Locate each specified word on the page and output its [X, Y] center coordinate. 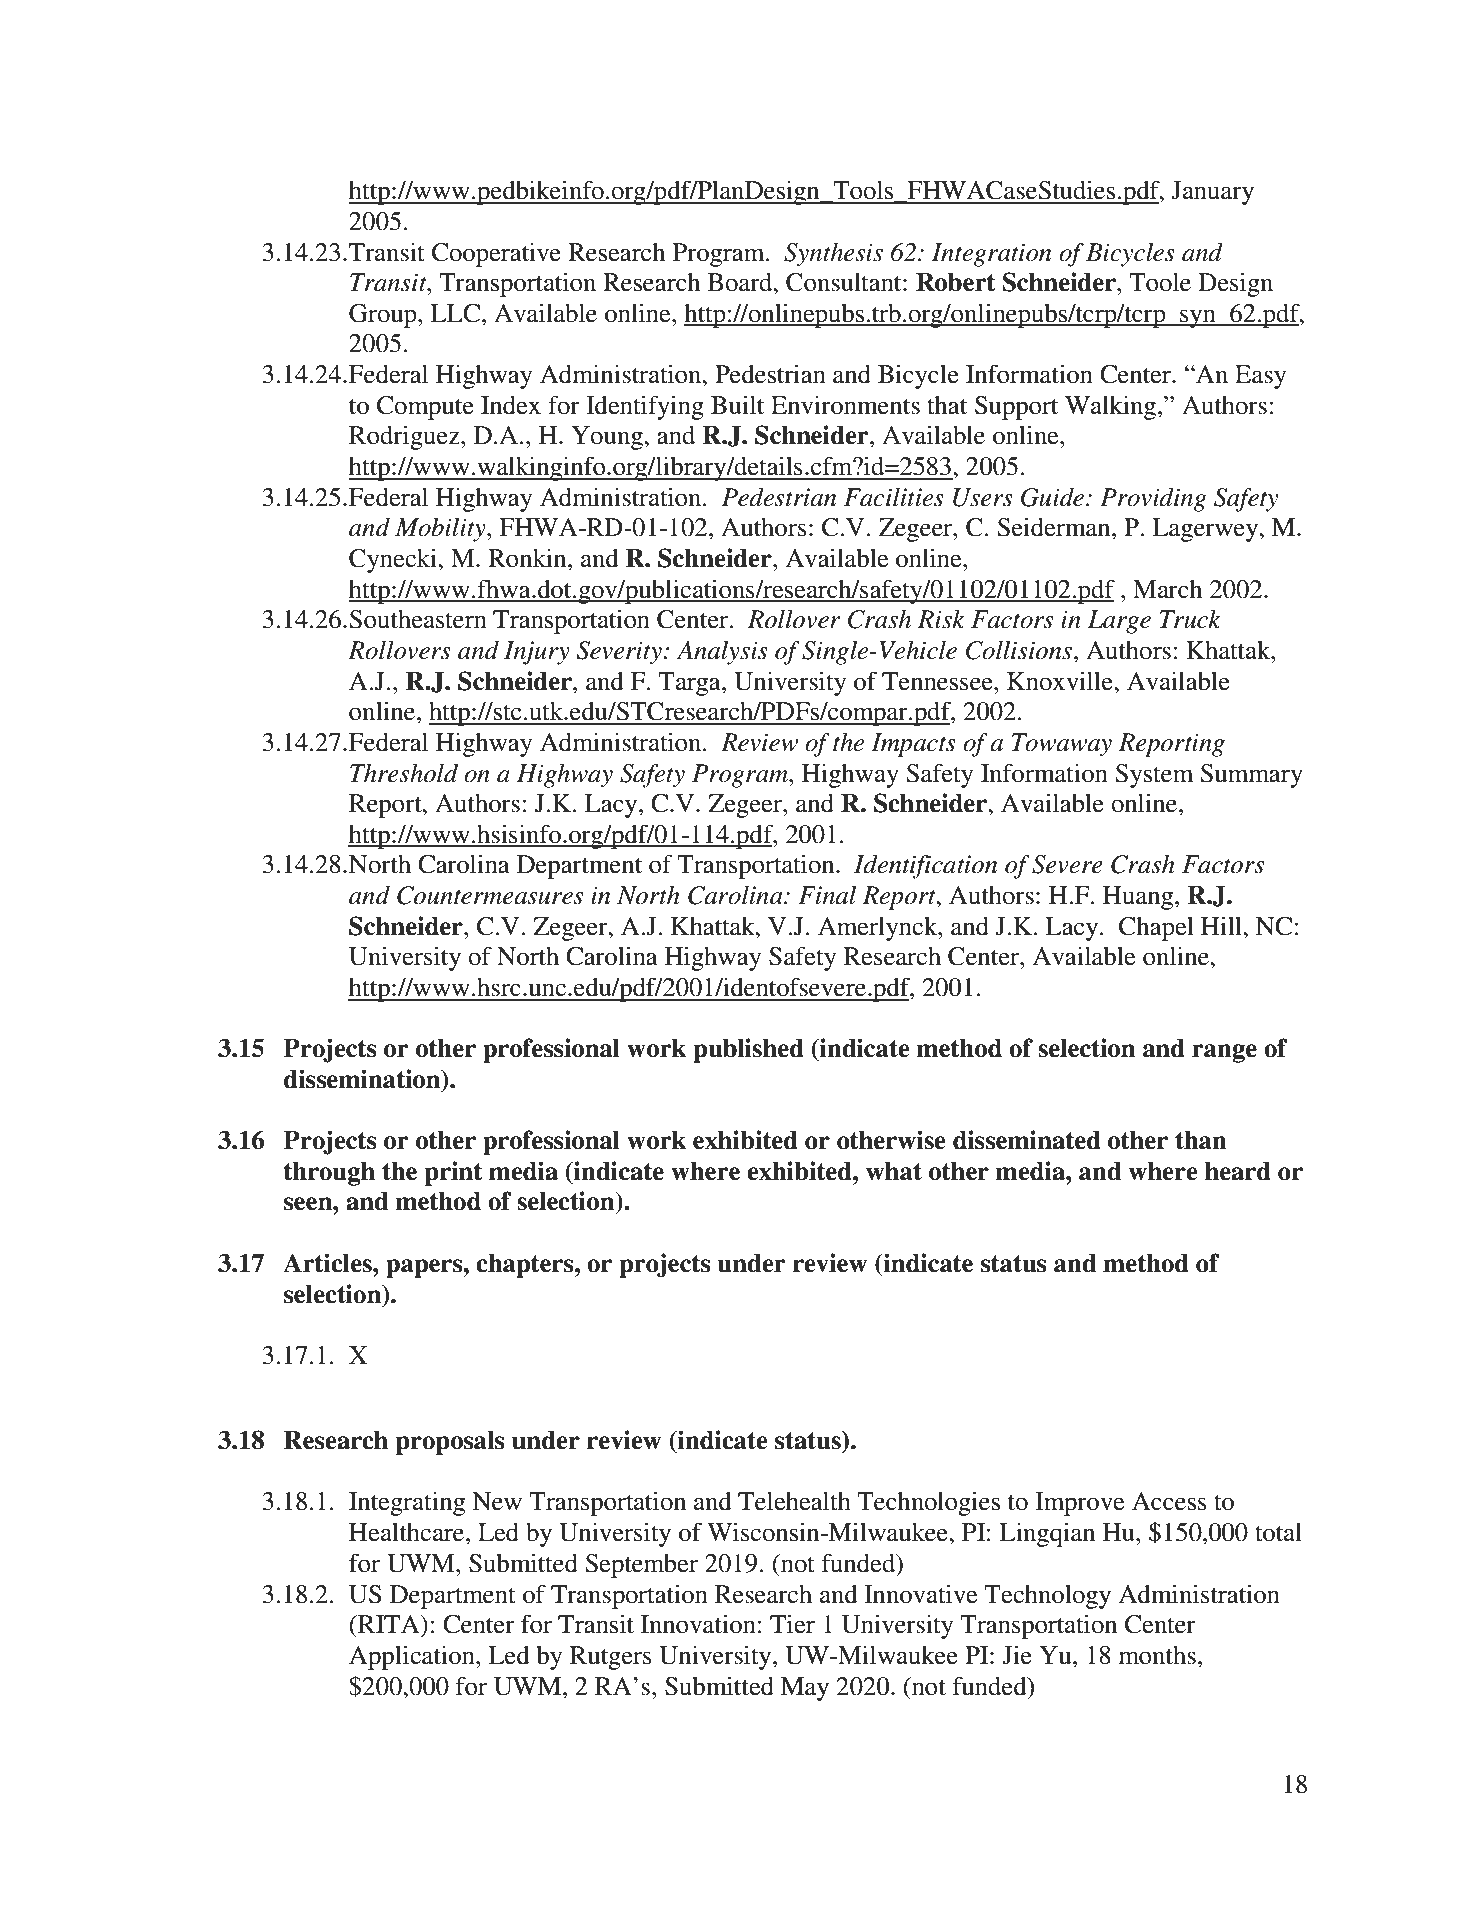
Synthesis [833, 255]
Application [413, 1658]
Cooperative [496, 255]
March [1167, 589]
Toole [1160, 282]
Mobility [441, 530]
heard [1238, 1171]
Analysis [722, 653]
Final [827, 895]
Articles [328, 1263]
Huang [1139, 898]
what [894, 1171]
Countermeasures [490, 895]
